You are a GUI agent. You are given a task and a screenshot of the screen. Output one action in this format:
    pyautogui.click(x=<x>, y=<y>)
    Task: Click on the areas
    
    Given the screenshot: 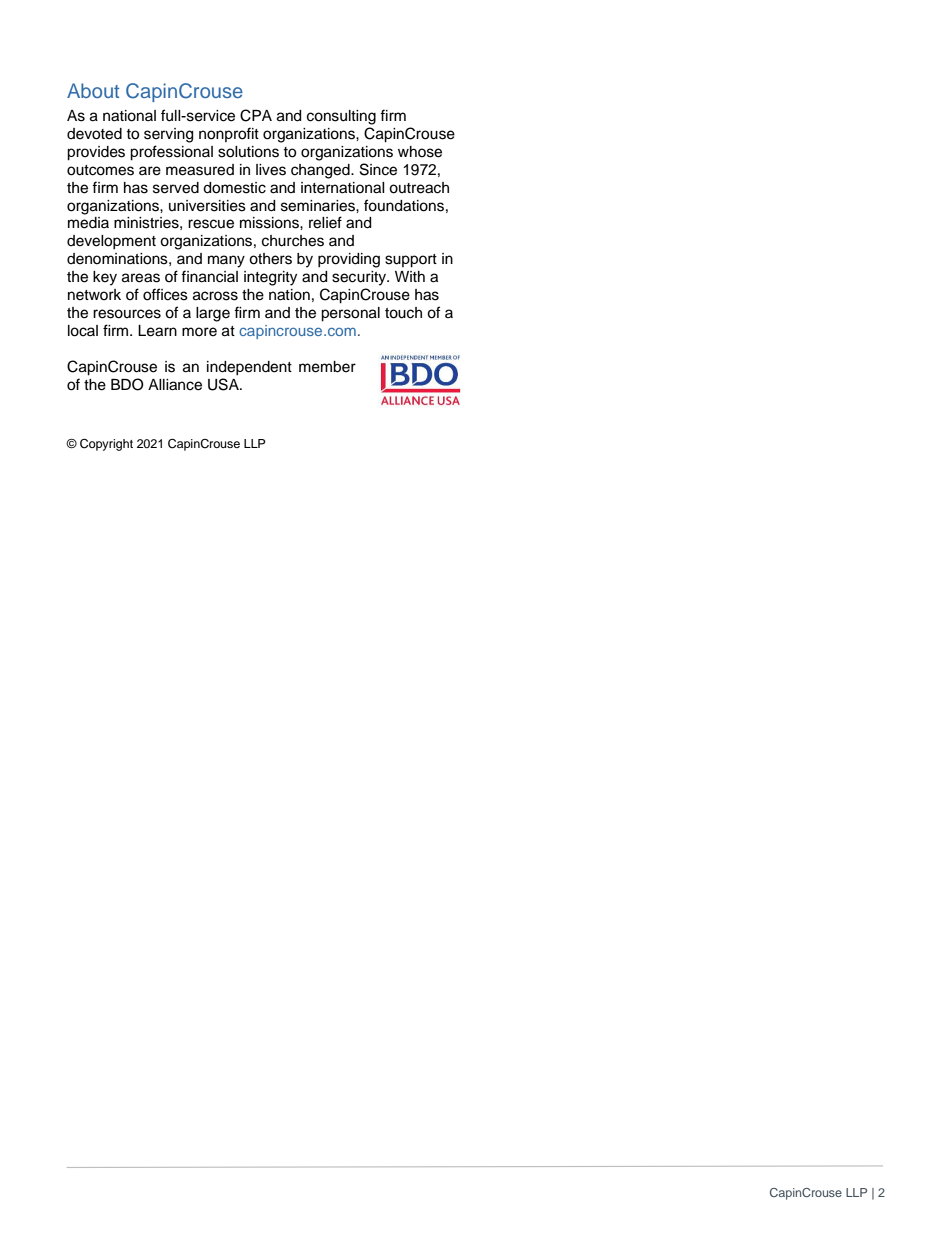 What is the action you would take?
    pyautogui.click(x=141, y=278)
